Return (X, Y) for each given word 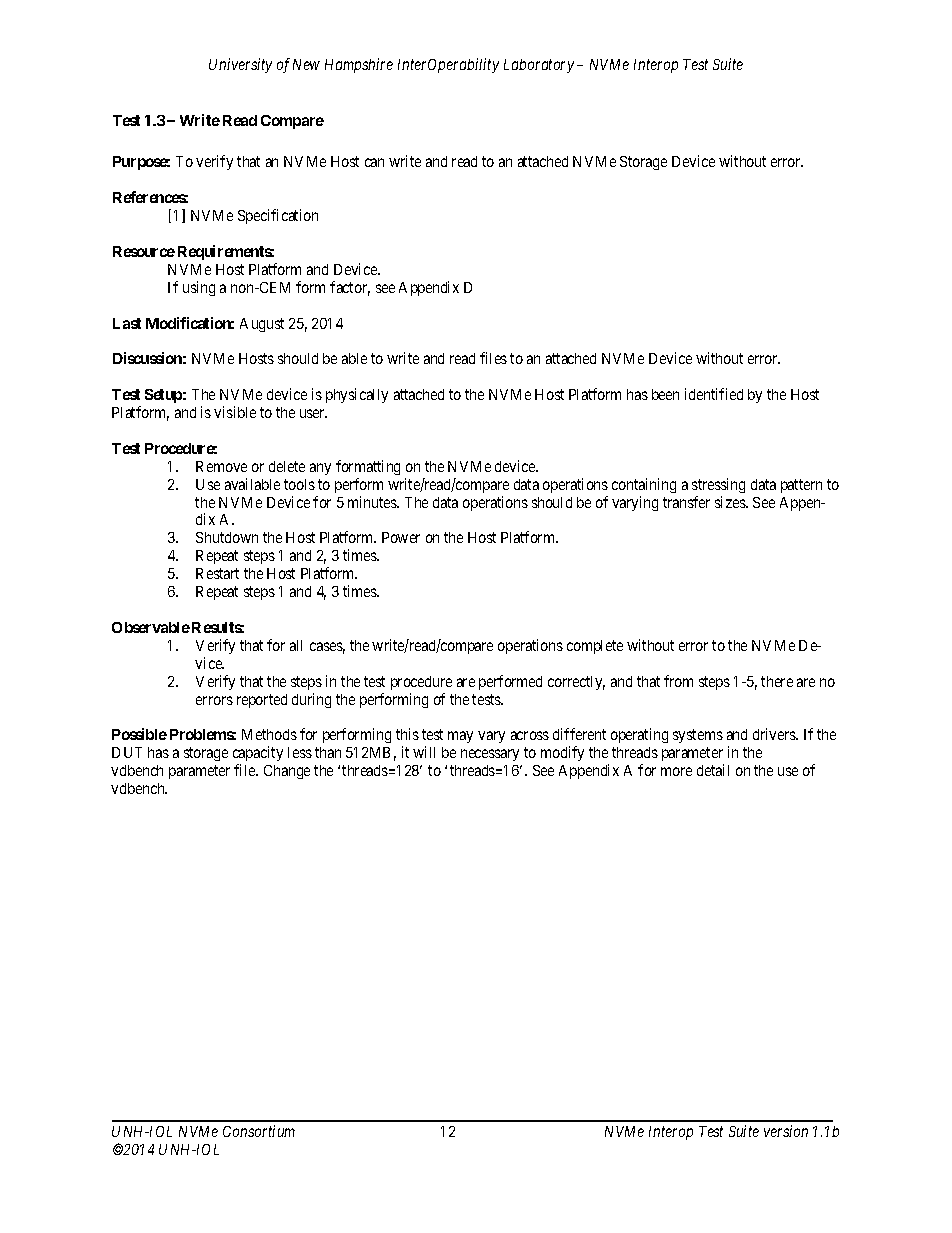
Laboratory (539, 66)
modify (562, 753)
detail (713, 770)
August (262, 325)
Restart (217, 573)
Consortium (259, 1131)
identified (714, 394)
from (678, 681)
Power (401, 537)
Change (287, 772)
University (240, 65)
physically (357, 395)
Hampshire (359, 65)
